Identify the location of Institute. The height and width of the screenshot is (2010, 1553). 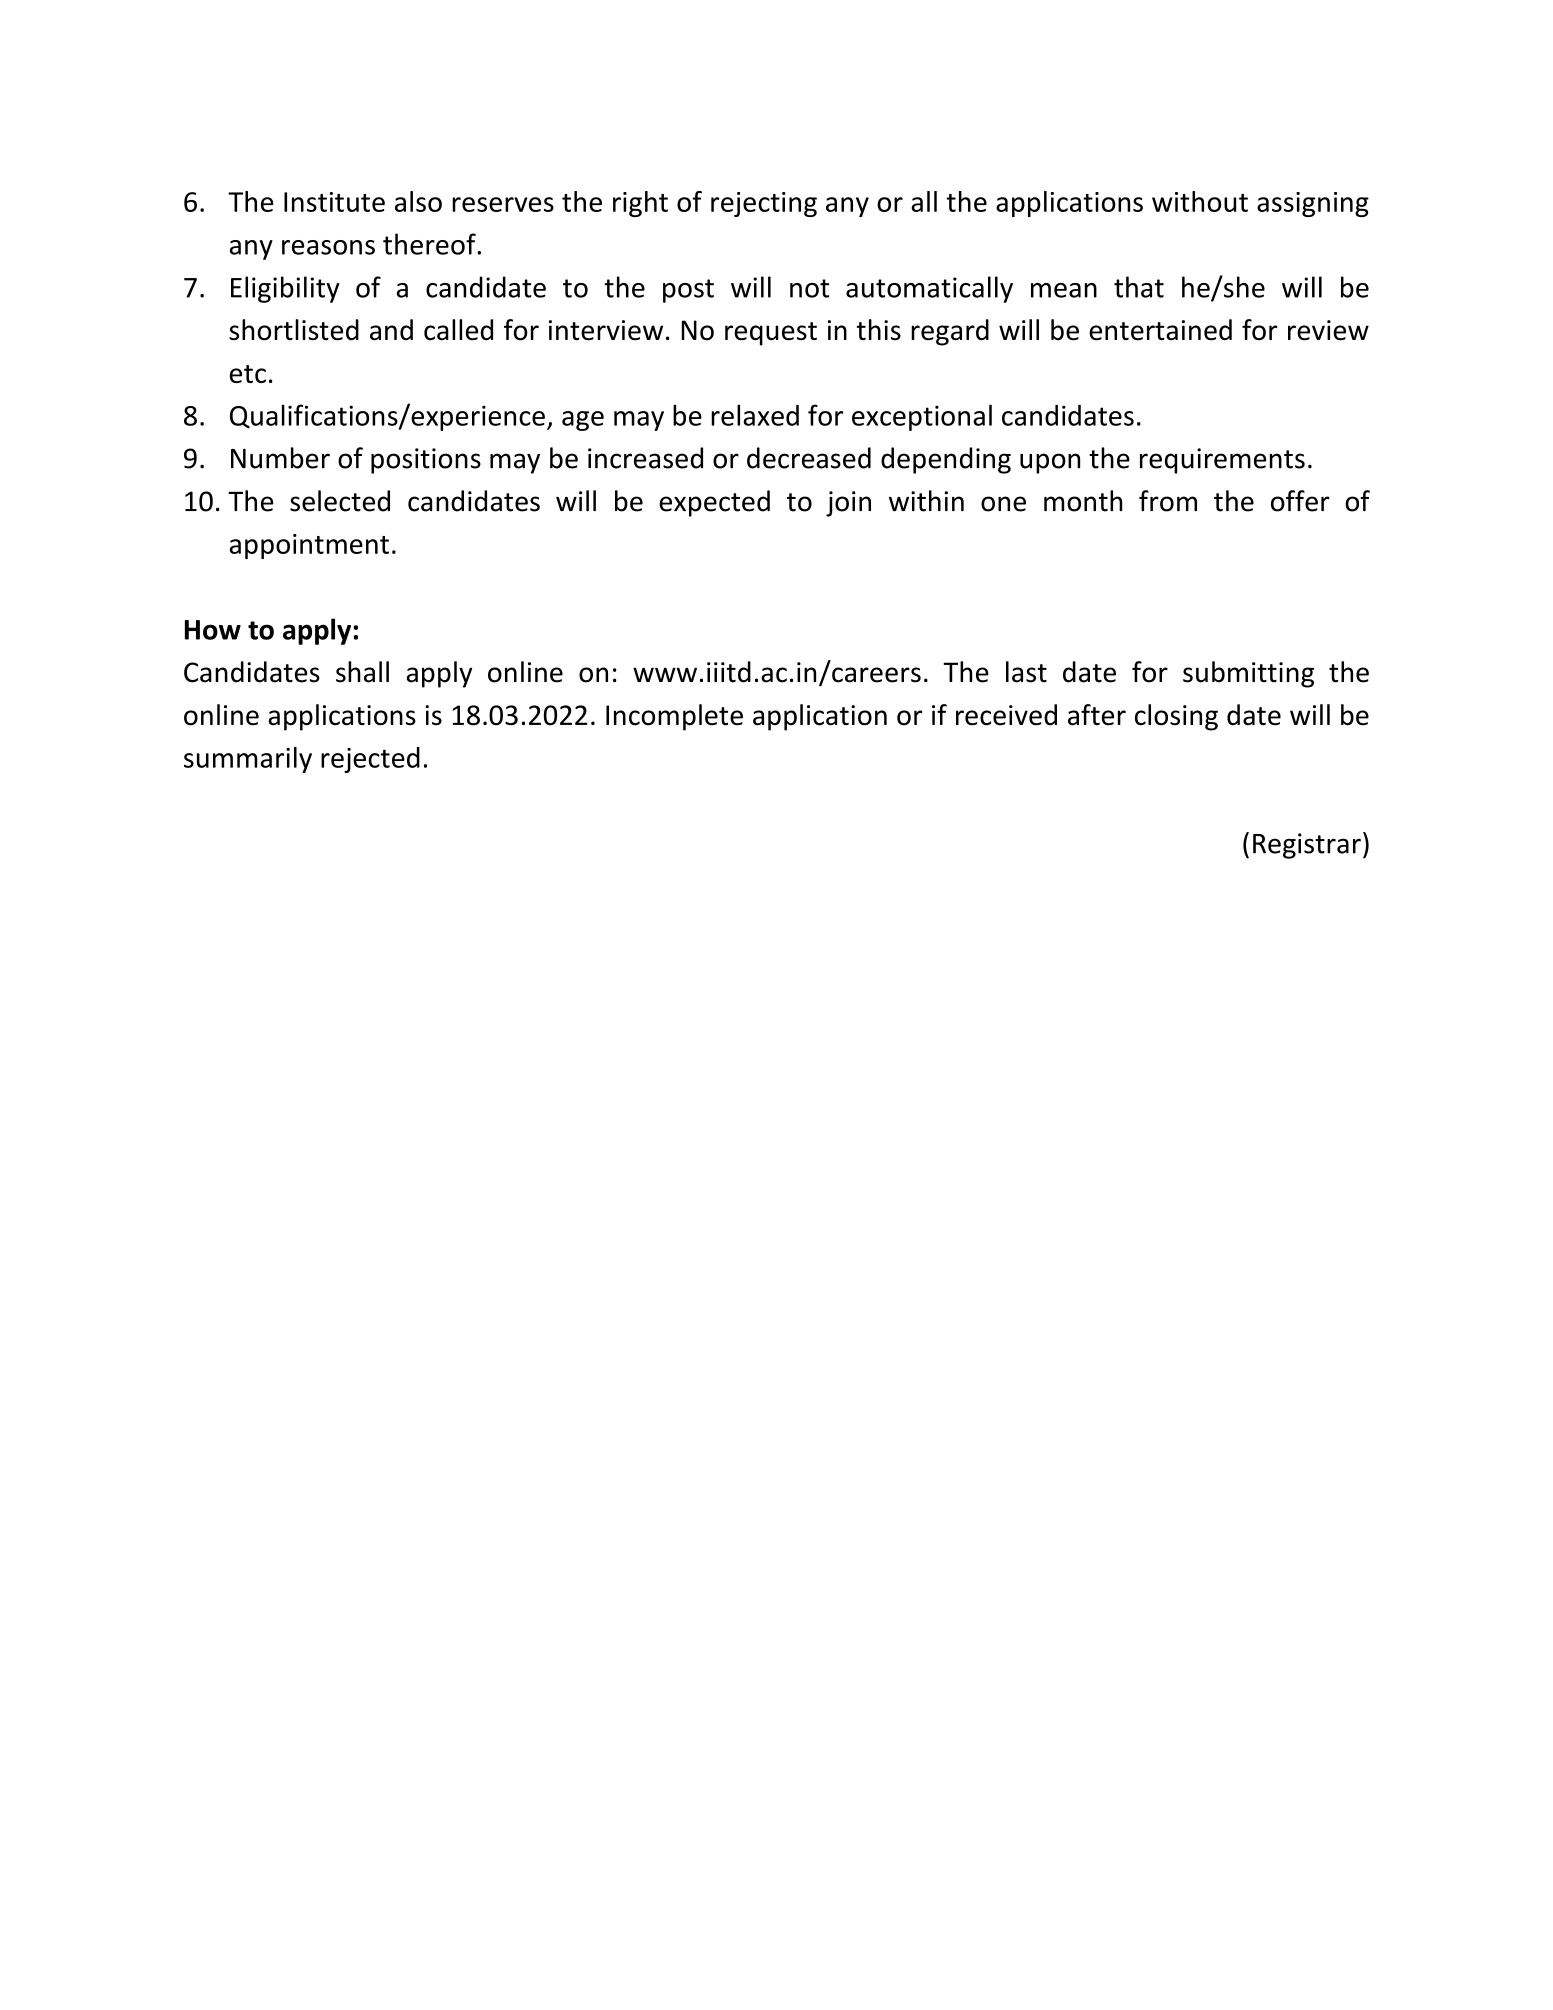
(334, 202).
